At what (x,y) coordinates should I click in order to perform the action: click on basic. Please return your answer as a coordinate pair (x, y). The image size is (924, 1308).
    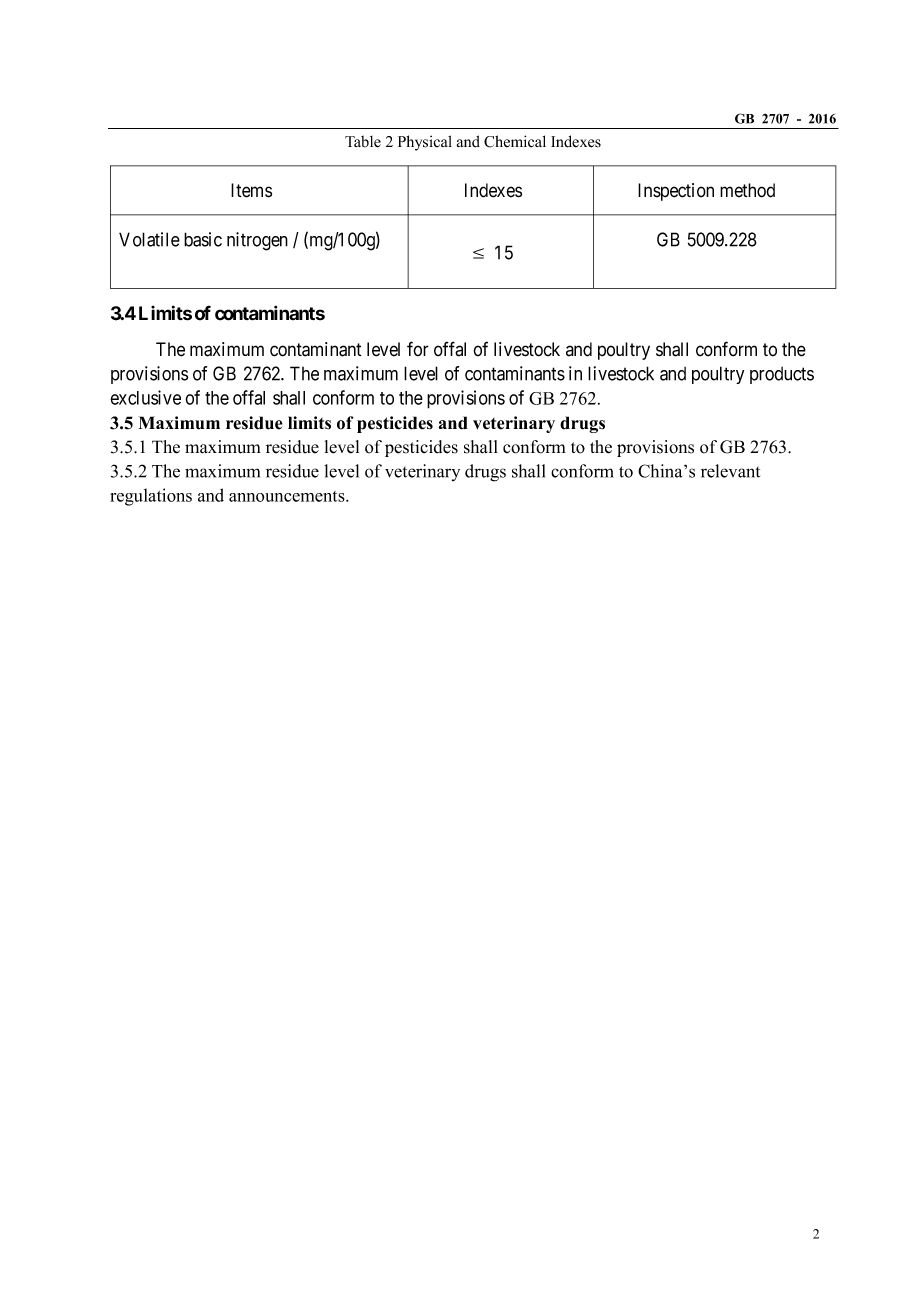
    Looking at the image, I should click on (203, 239).
